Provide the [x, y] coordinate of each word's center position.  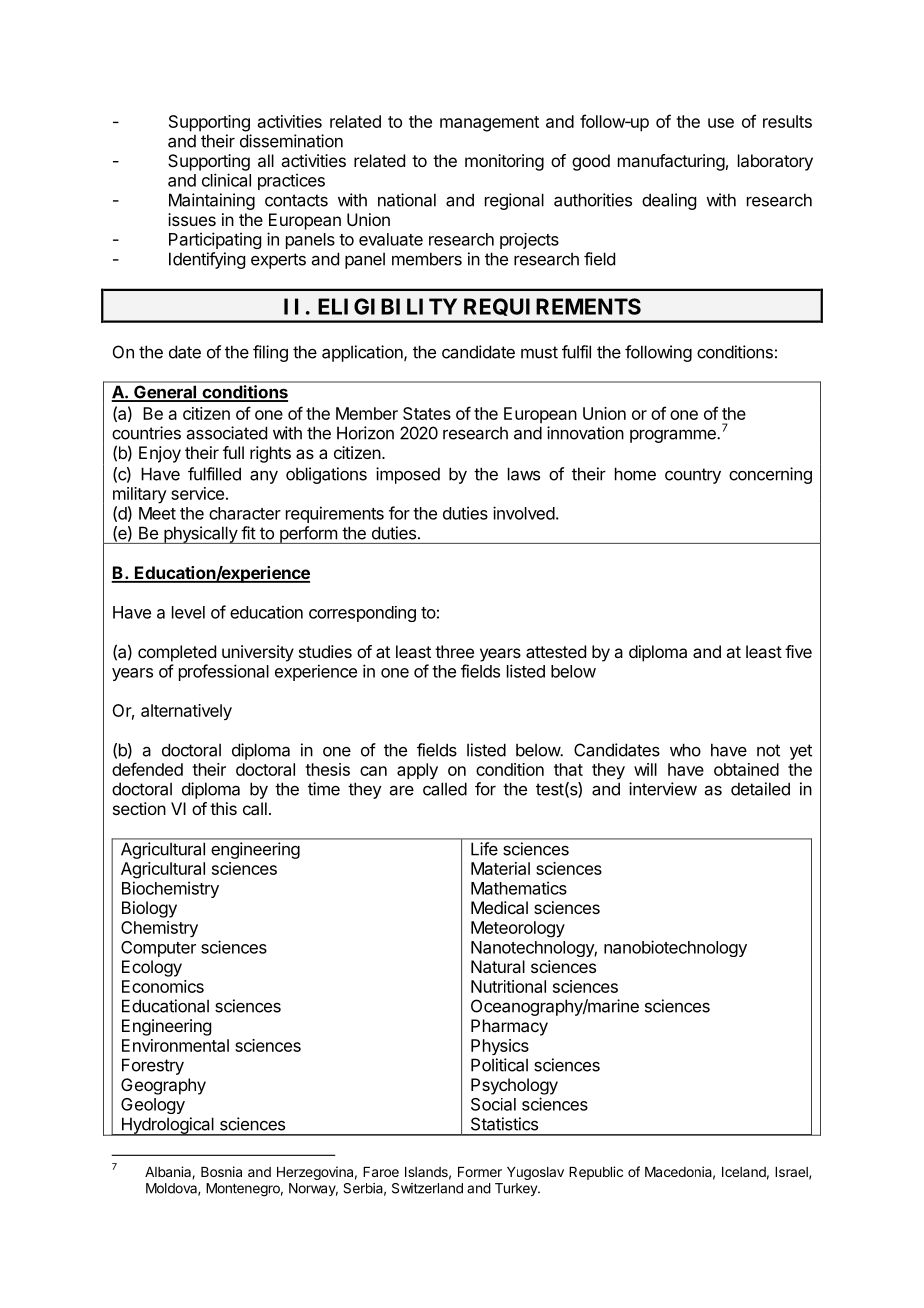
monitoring [504, 162]
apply [417, 771]
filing [270, 353]
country [693, 476]
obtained [746, 769]
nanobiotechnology [675, 948]
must [539, 352]
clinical [226, 180]
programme [674, 436]
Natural [498, 966]
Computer [158, 949]
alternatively [186, 712]
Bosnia [221, 1171]
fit [248, 533]
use [721, 123]
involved [524, 513]
